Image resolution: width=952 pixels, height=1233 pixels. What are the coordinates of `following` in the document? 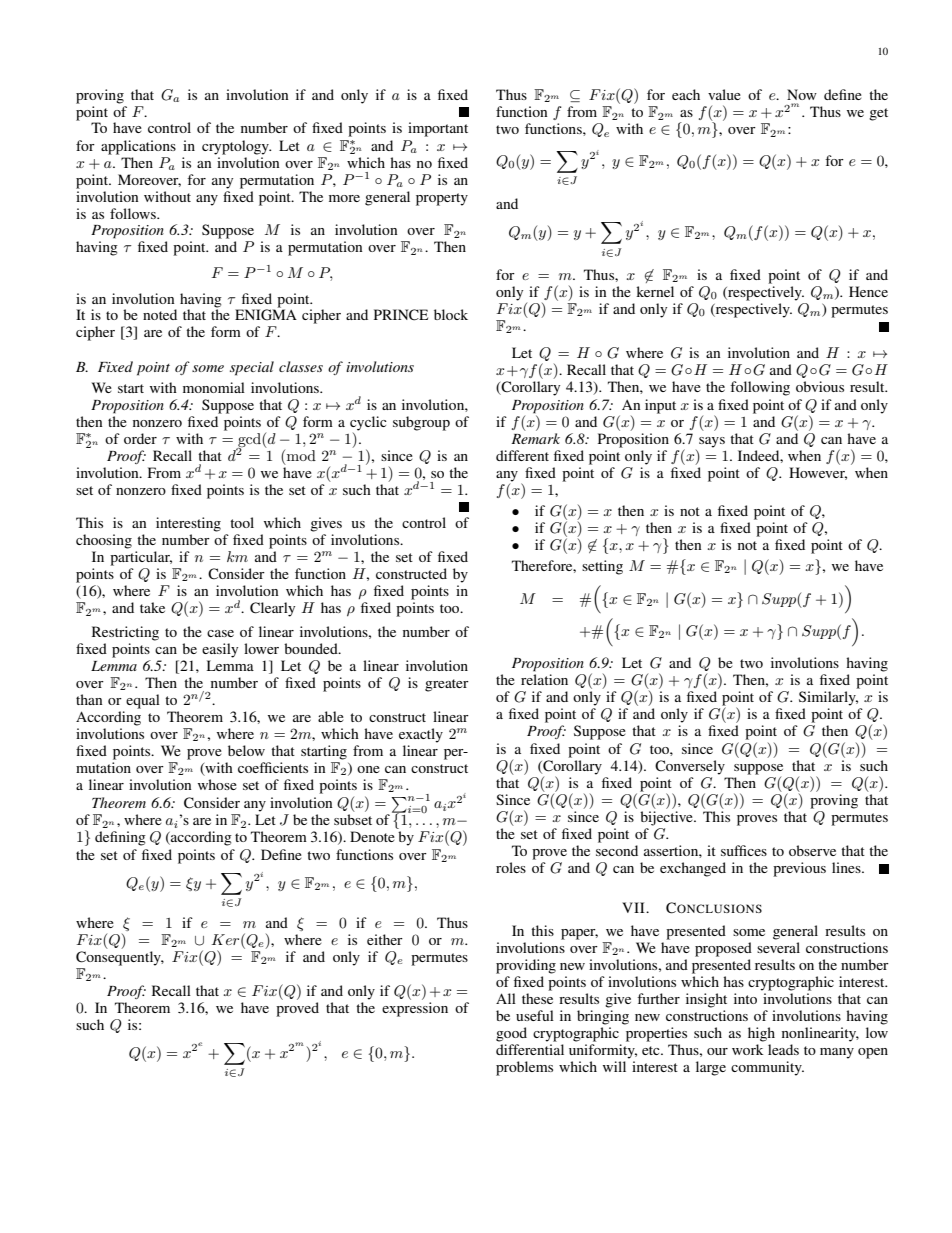 It's located at (760, 388).
